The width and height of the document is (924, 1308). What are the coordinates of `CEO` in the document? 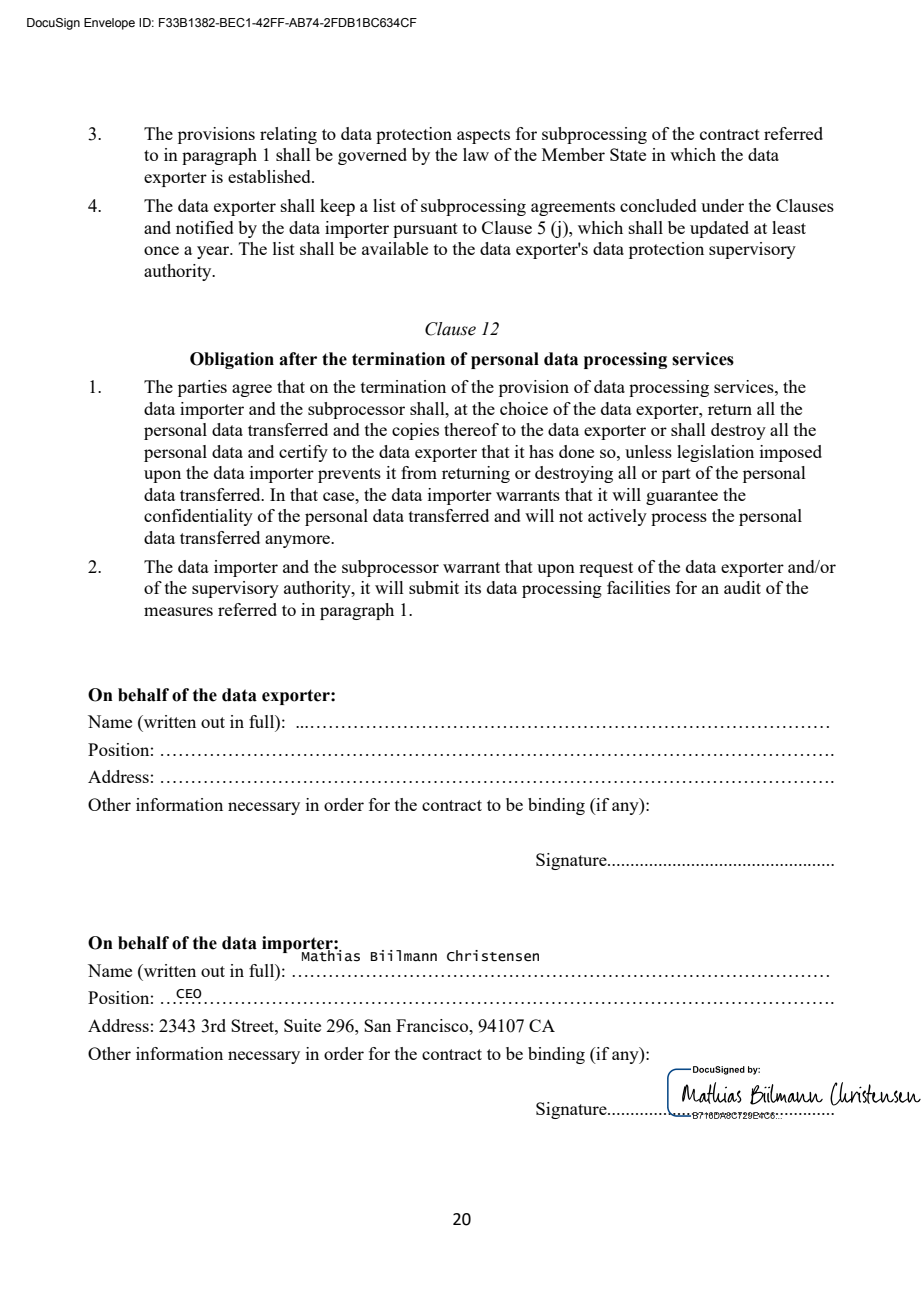 It's located at (189, 994).
